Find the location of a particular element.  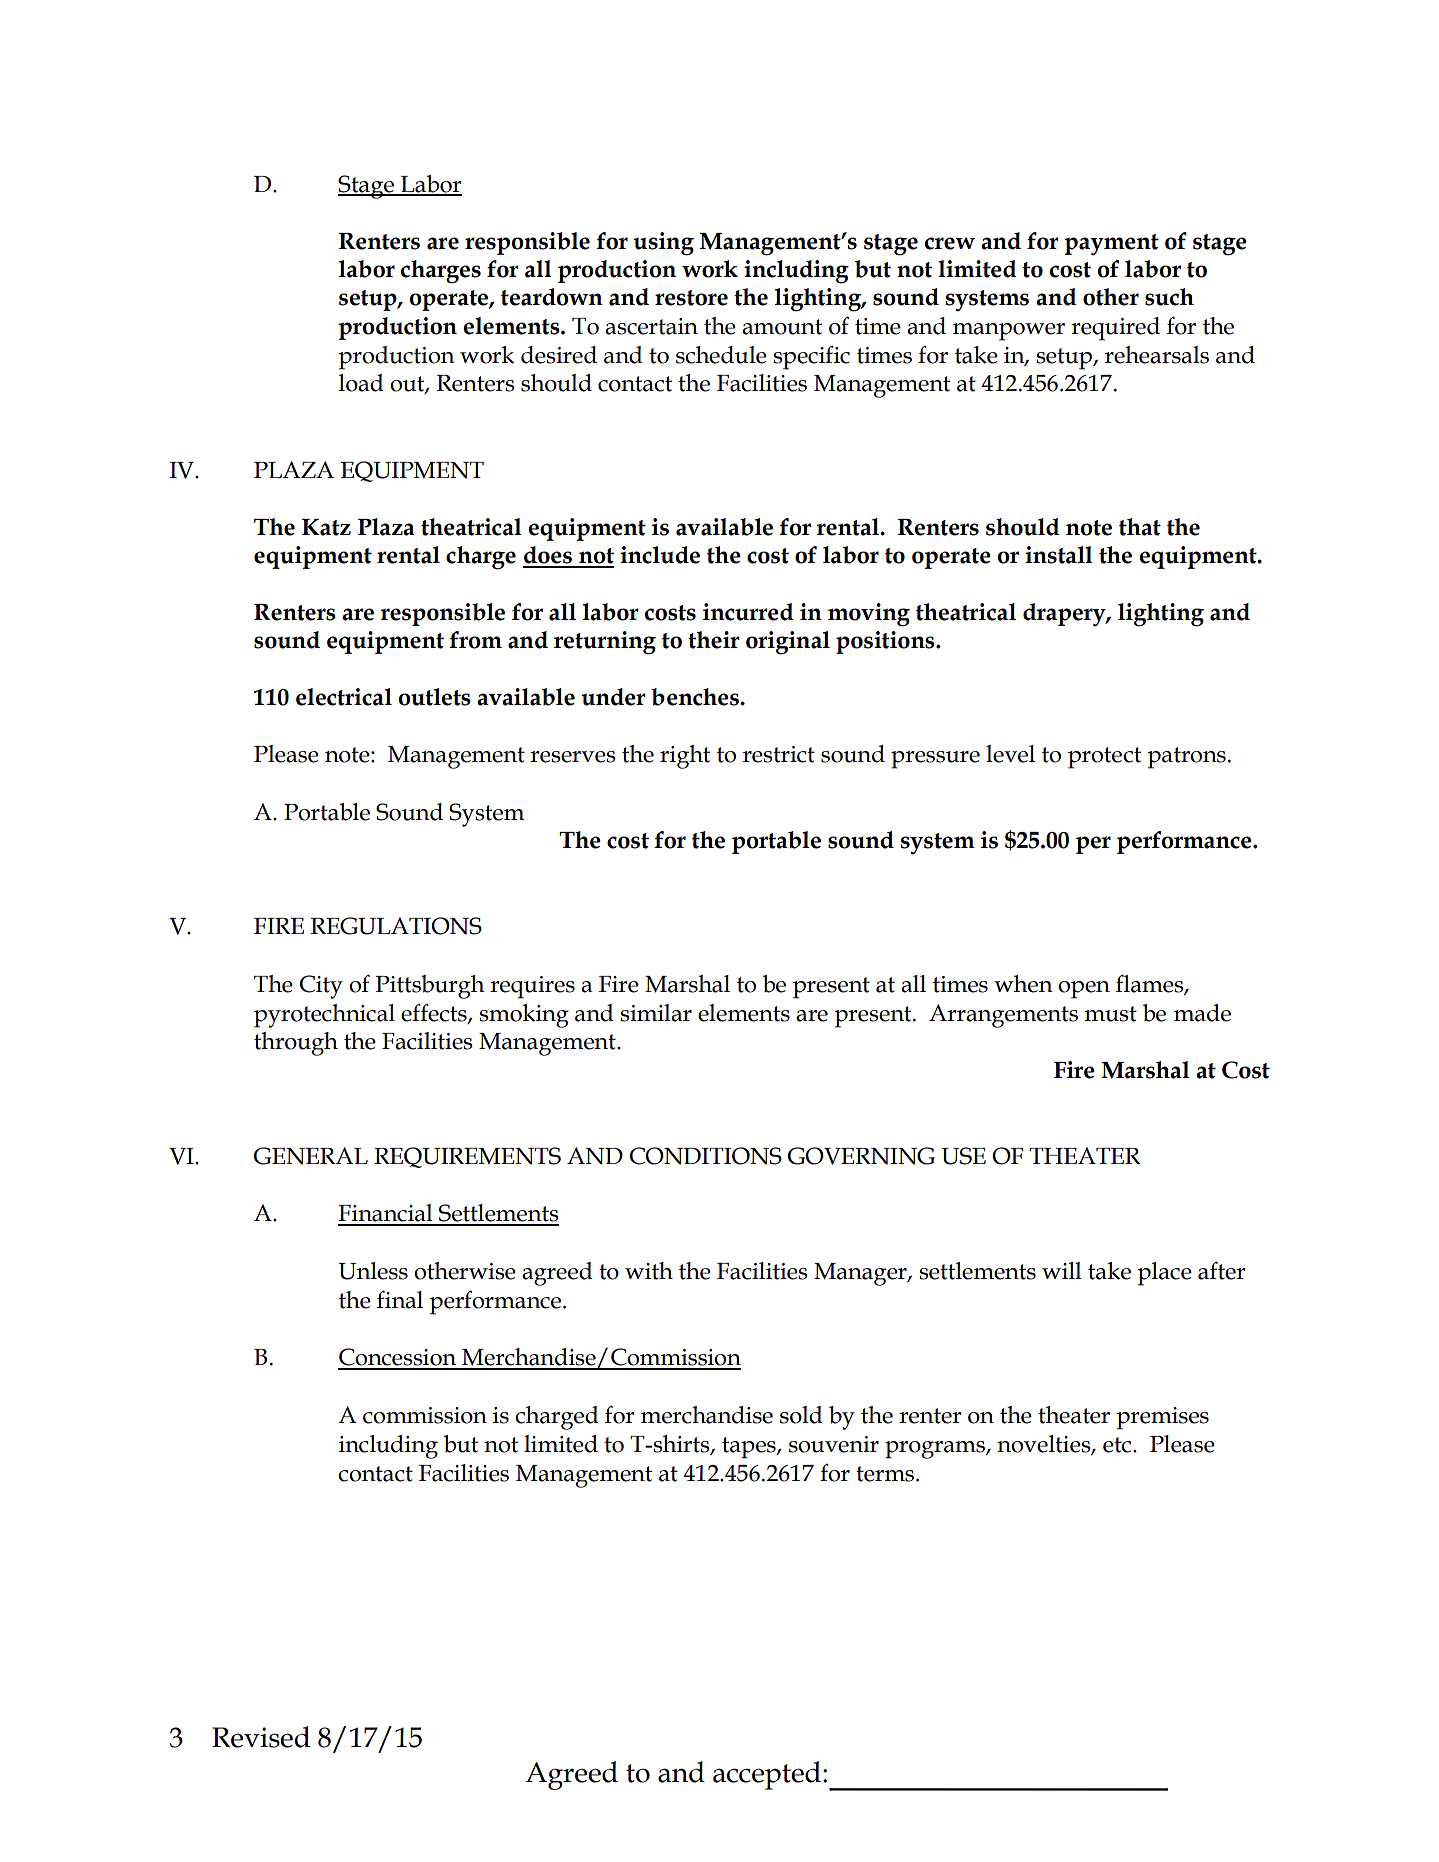

load is located at coordinates (361, 383).
